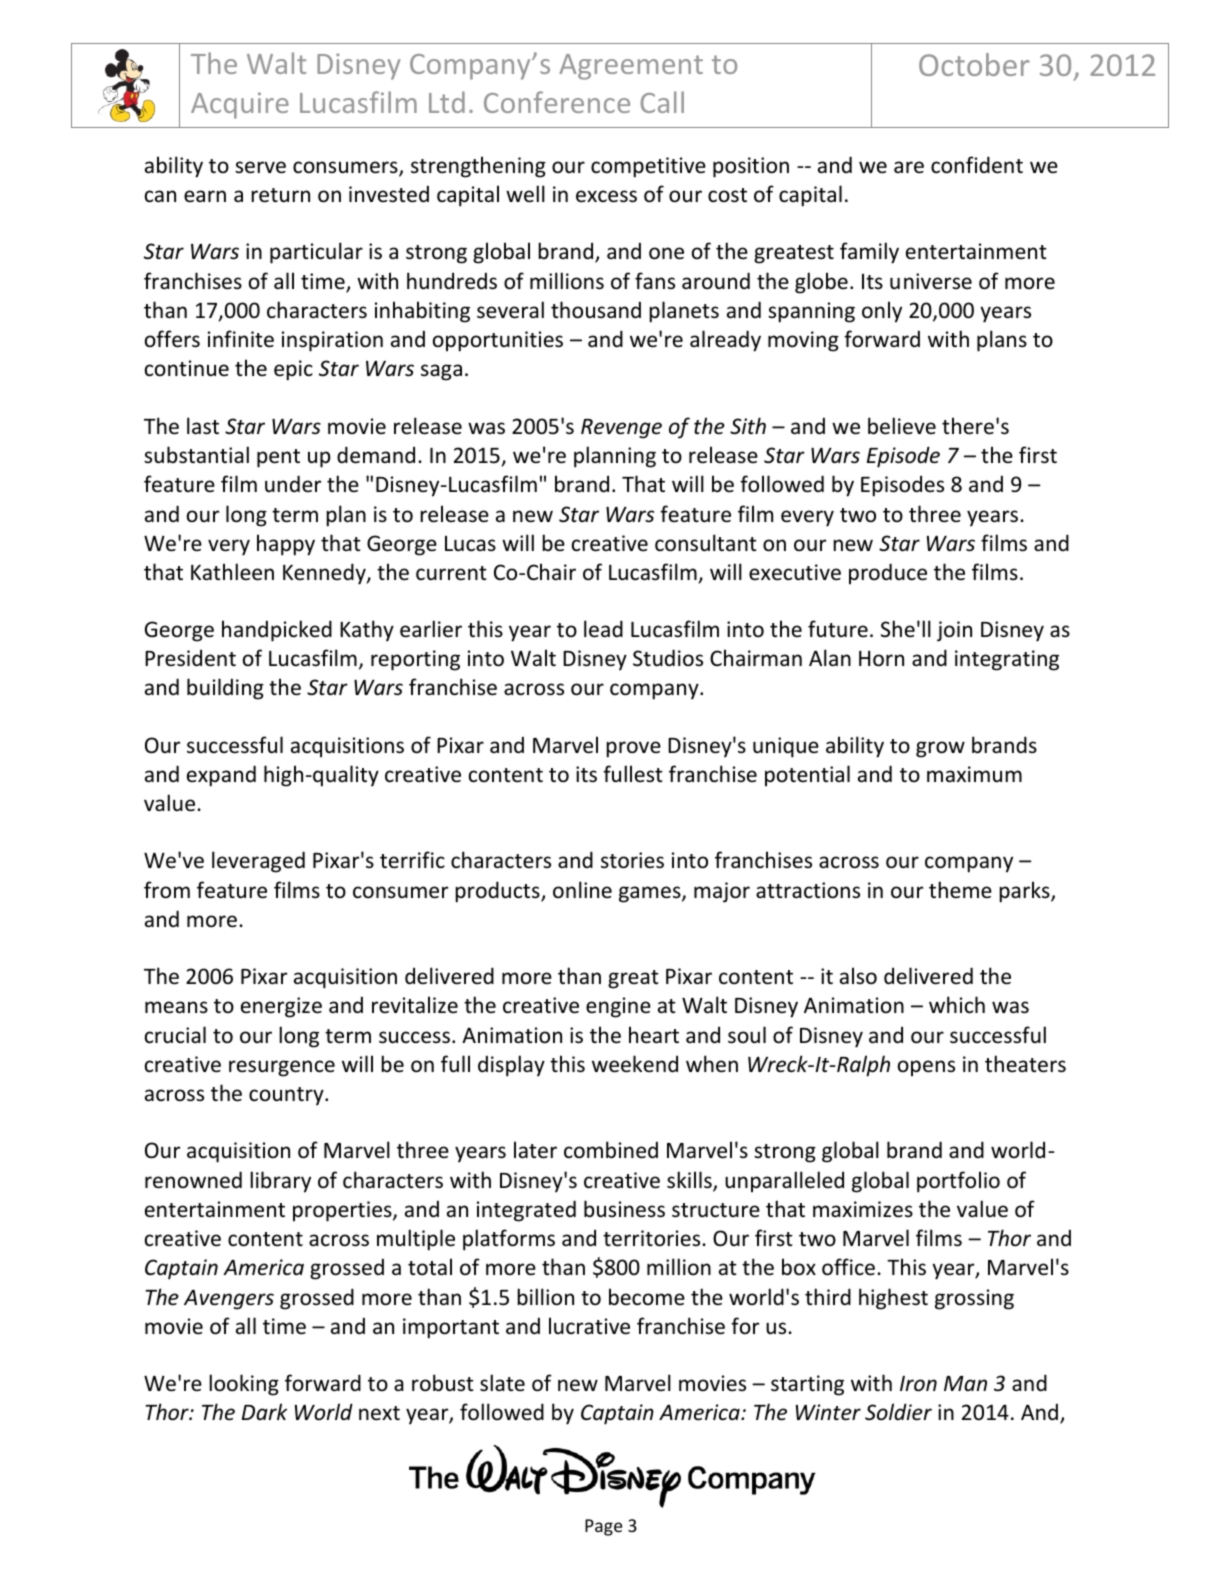  Describe the element at coordinates (940, 749) in the document. I see `grow` at that location.
